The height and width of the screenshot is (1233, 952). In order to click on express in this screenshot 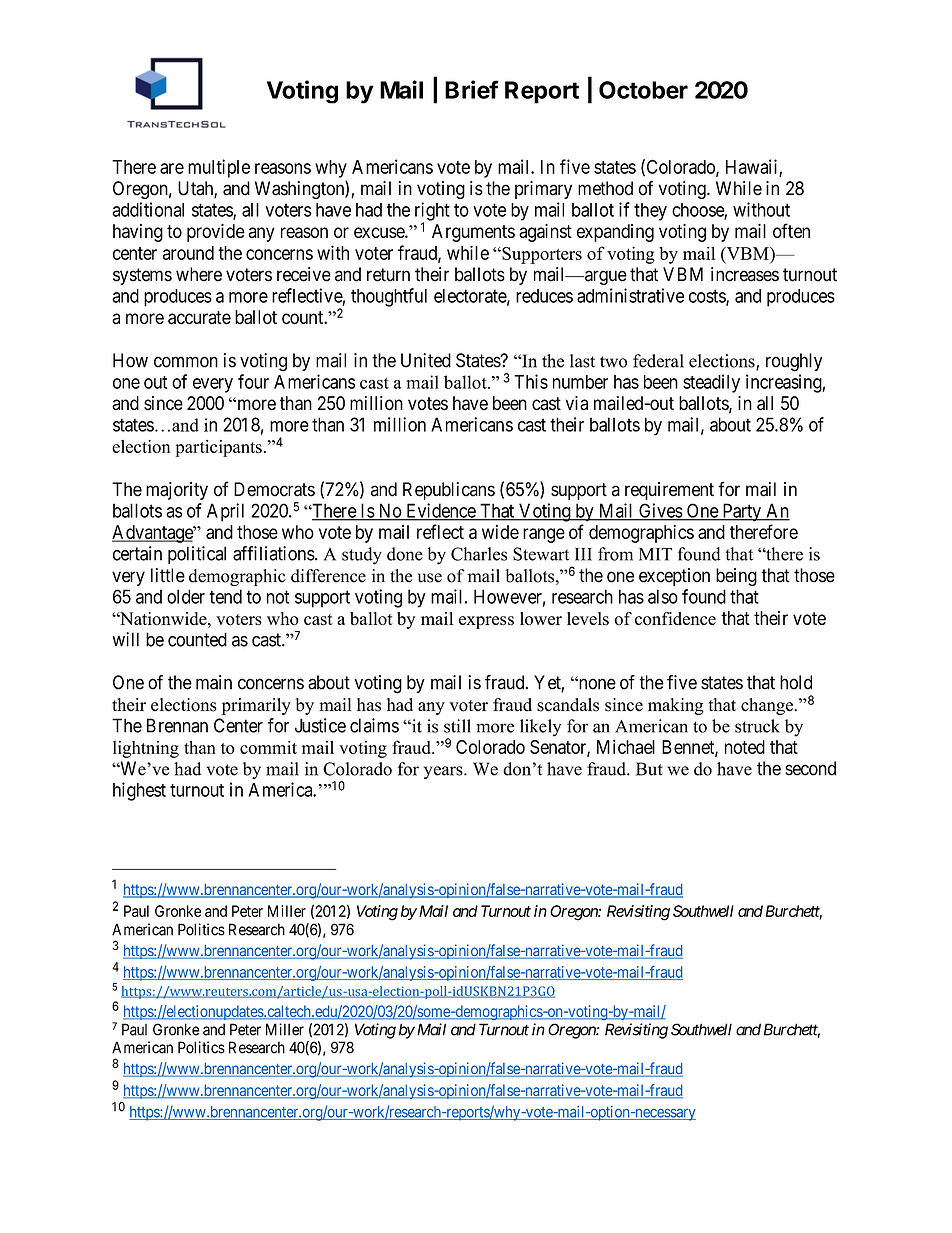, I will do `click(486, 622)`.
